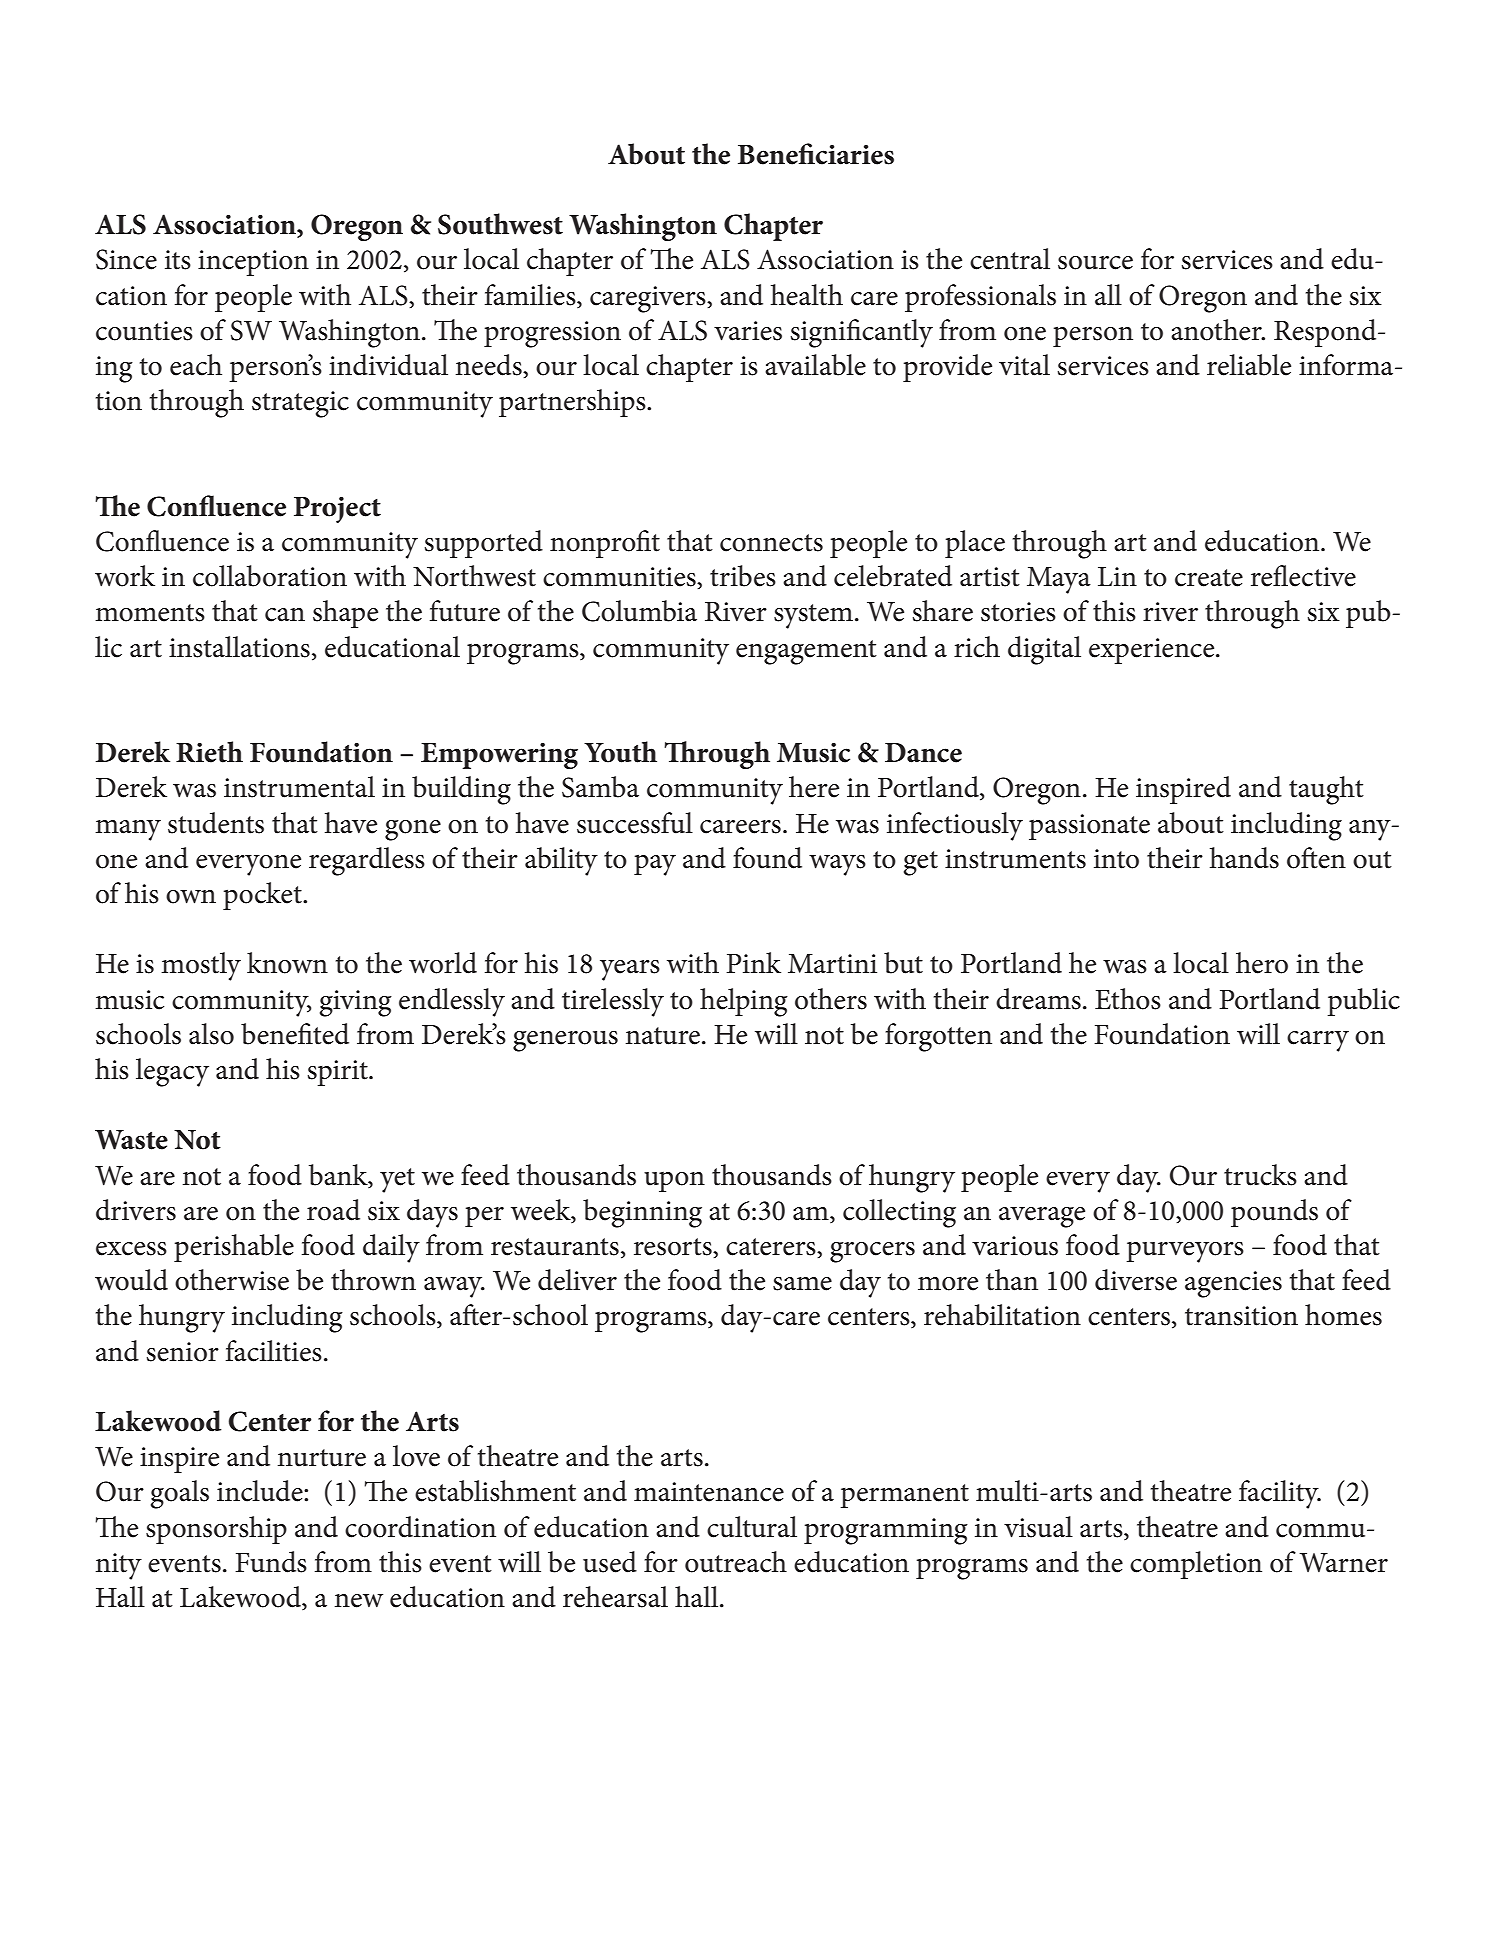 This image has height=1936, width=1496. I want to click on Funds, so click(271, 1562).
